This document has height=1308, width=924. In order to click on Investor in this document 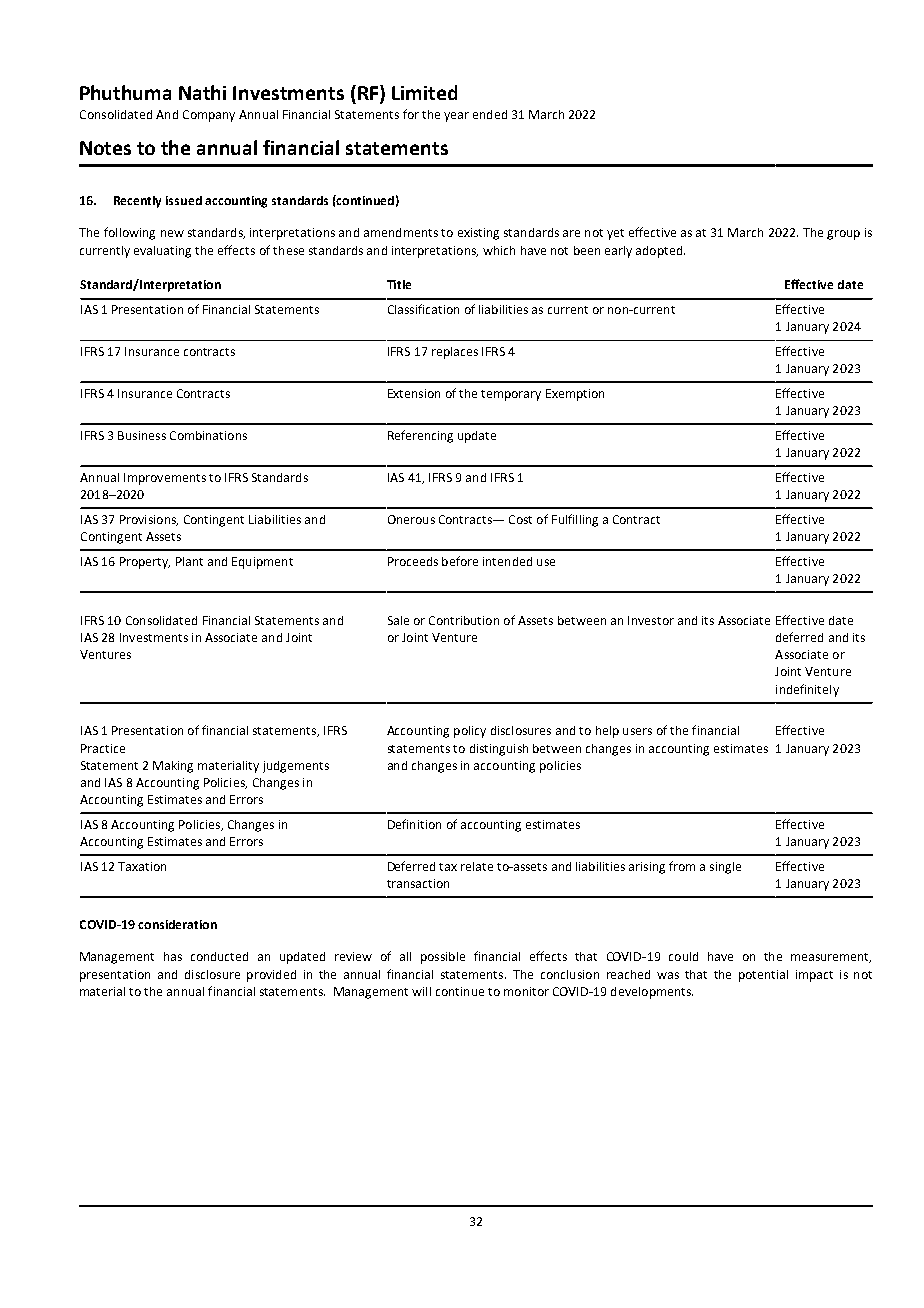, I will do `click(651, 620)`.
